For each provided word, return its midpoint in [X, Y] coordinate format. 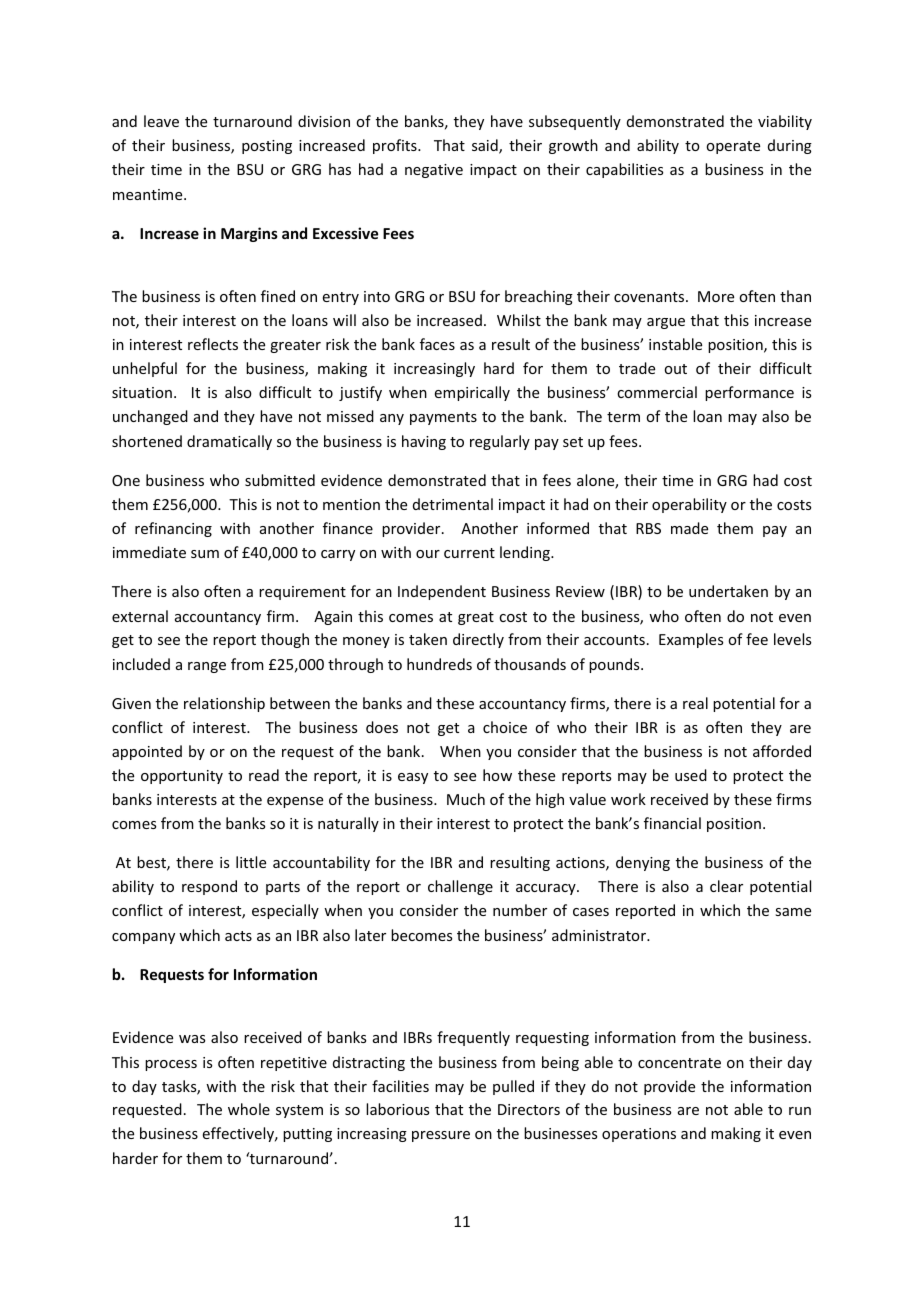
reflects [213, 344]
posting [267, 147]
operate [733, 147]
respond [209, 887]
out [675, 369]
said [486, 146]
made [689, 528]
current [469, 553]
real [695, 703]
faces [437, 344]
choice [505, 727]
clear [726, 886]
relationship [224, 704]
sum [205, 554]
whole [249, 1109]
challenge [460, 887]
